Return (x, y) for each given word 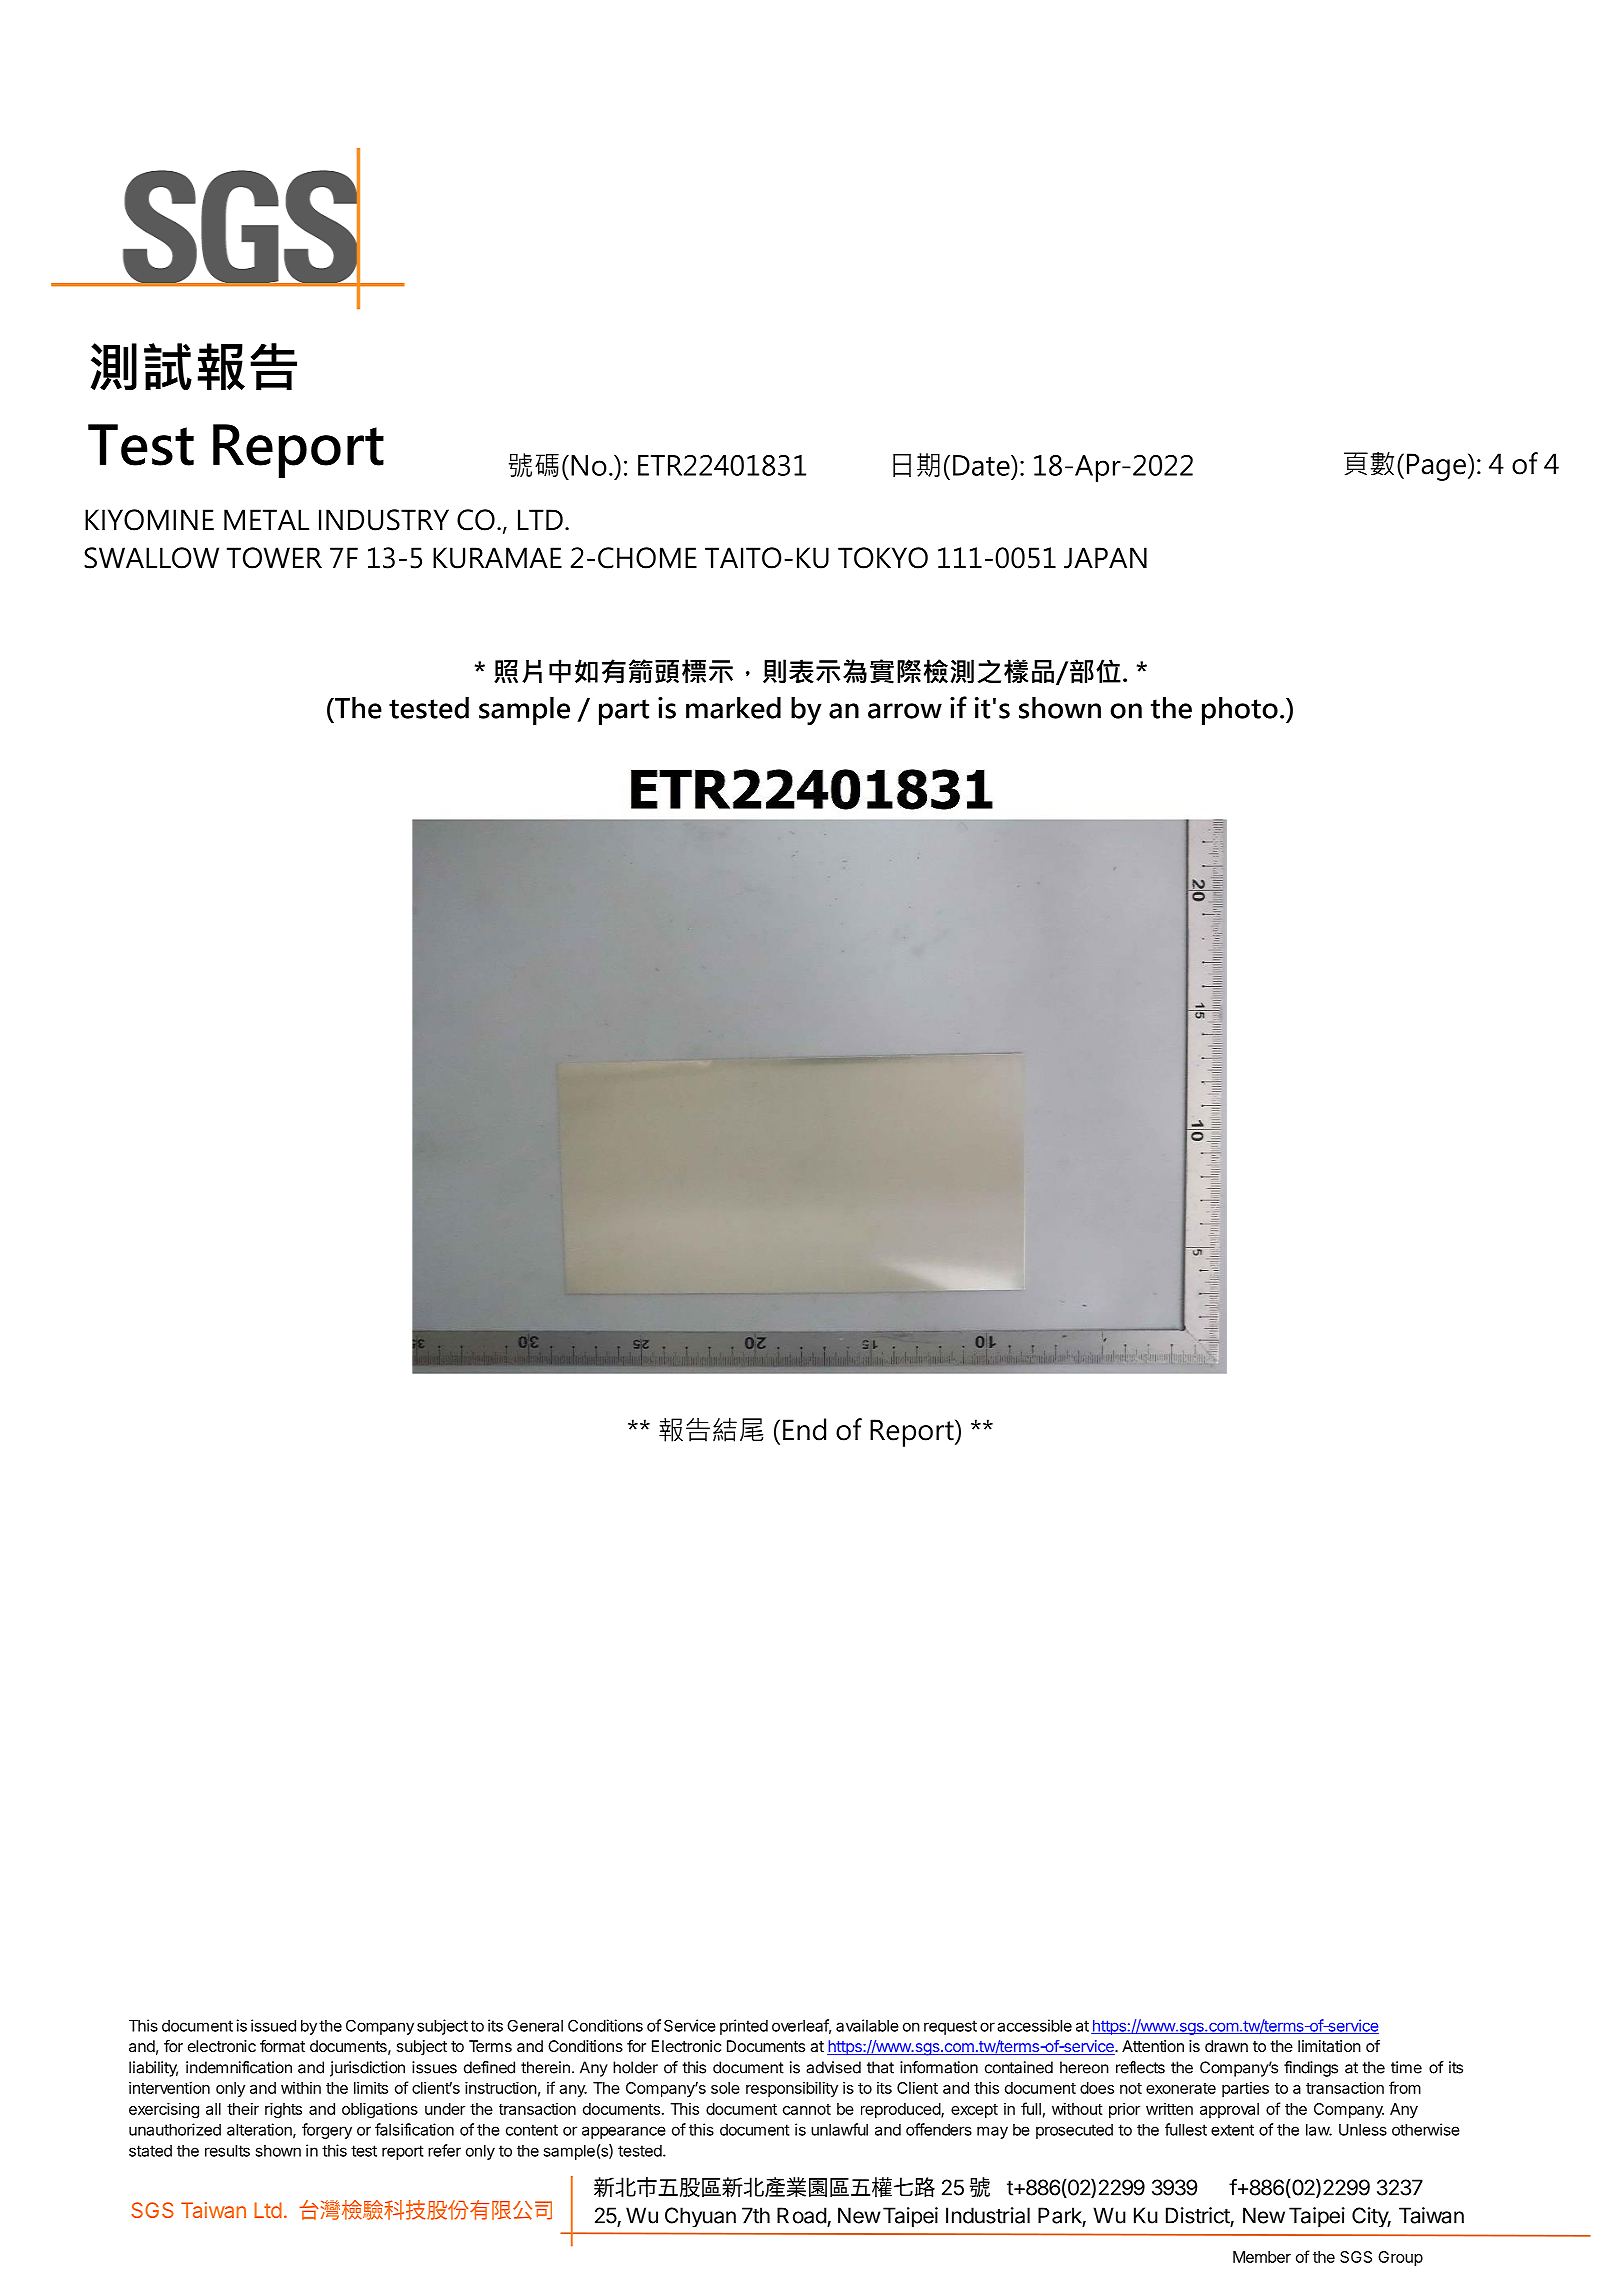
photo (1240, 710)
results (227, 2151)
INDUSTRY (384, 520)
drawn (1226, 2046)
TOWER (274, 558)
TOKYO (883, 558)
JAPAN (1105, 558)
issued (273, 2025)
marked (733, 707)
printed (744, 2027)
